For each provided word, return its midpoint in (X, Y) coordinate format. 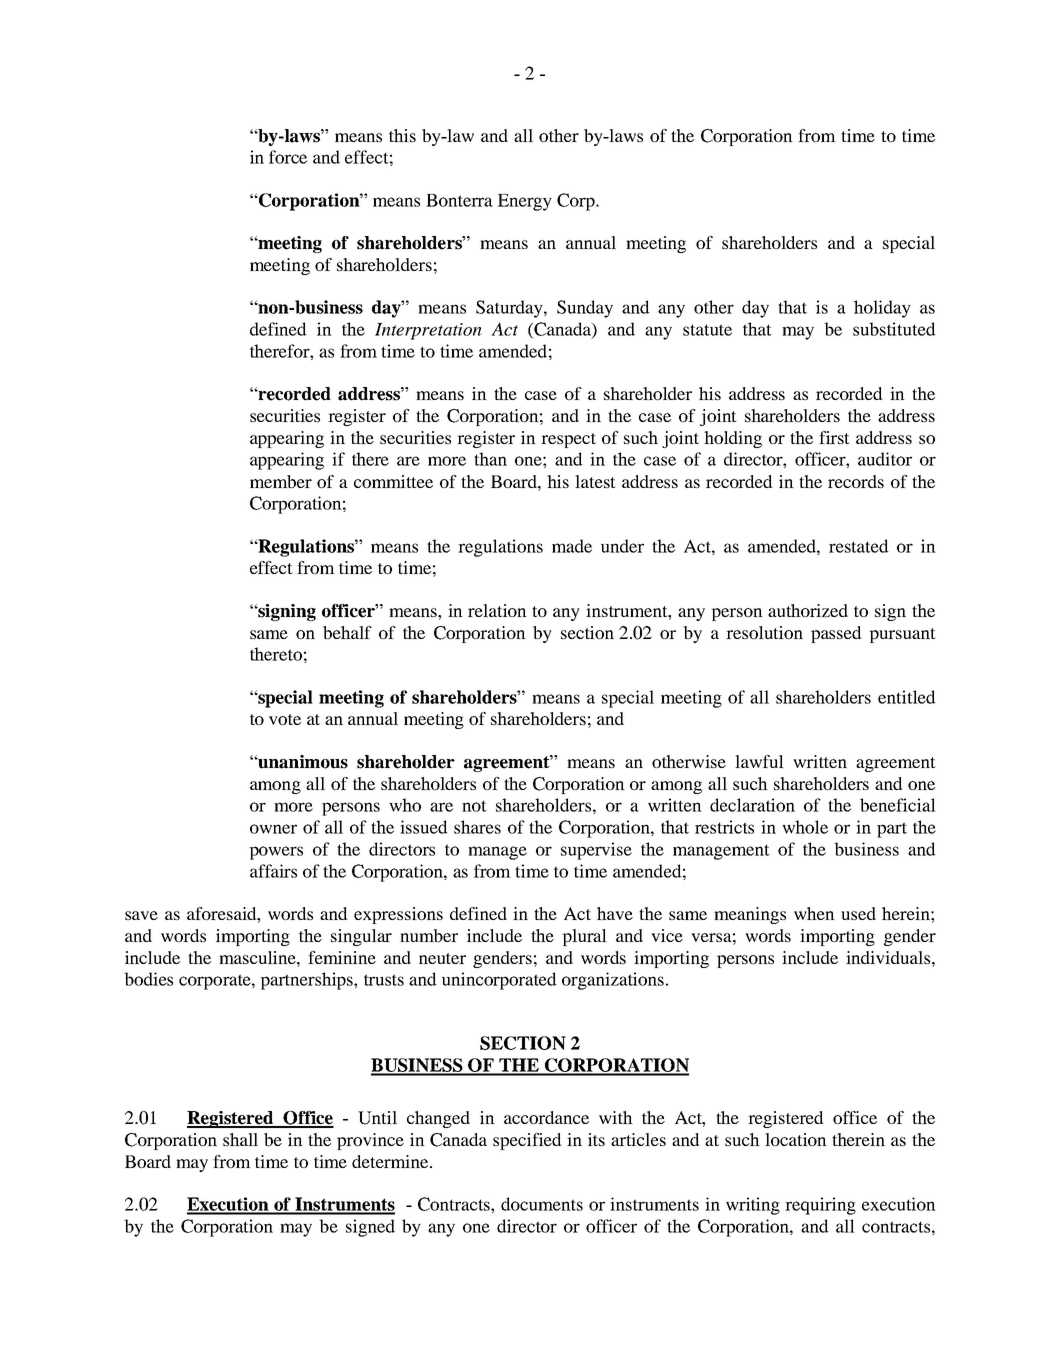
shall (240, 1139)
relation (497, 610)
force (288, 157)
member (281, 481)
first (834, 437)
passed (836, 634)
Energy (524, 202)
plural (584, 937)
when (814, 913)
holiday (882, 309)
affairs (273, 871)
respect (568, 440)
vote (285, 719)
